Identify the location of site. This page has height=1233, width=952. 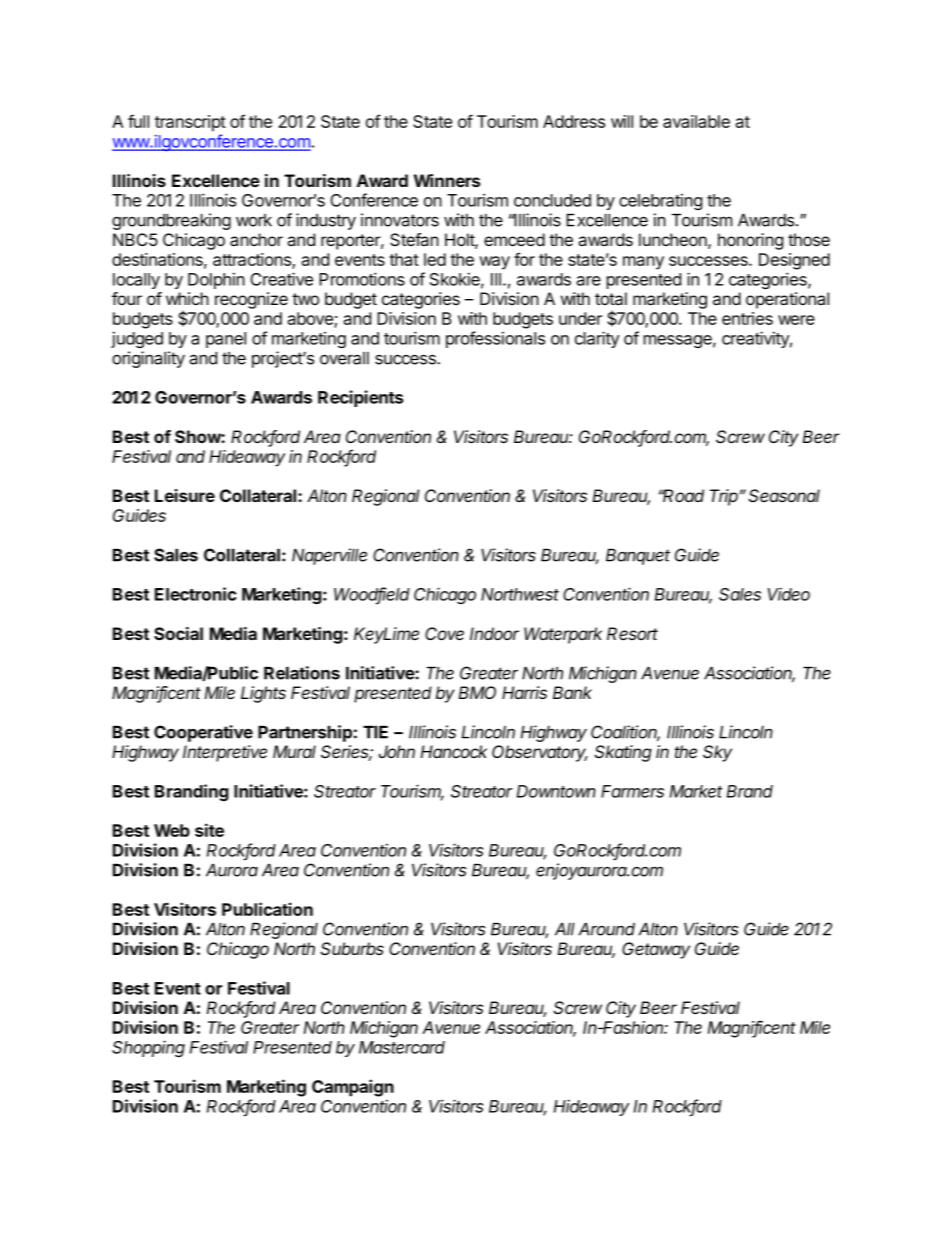
(209, 830).
